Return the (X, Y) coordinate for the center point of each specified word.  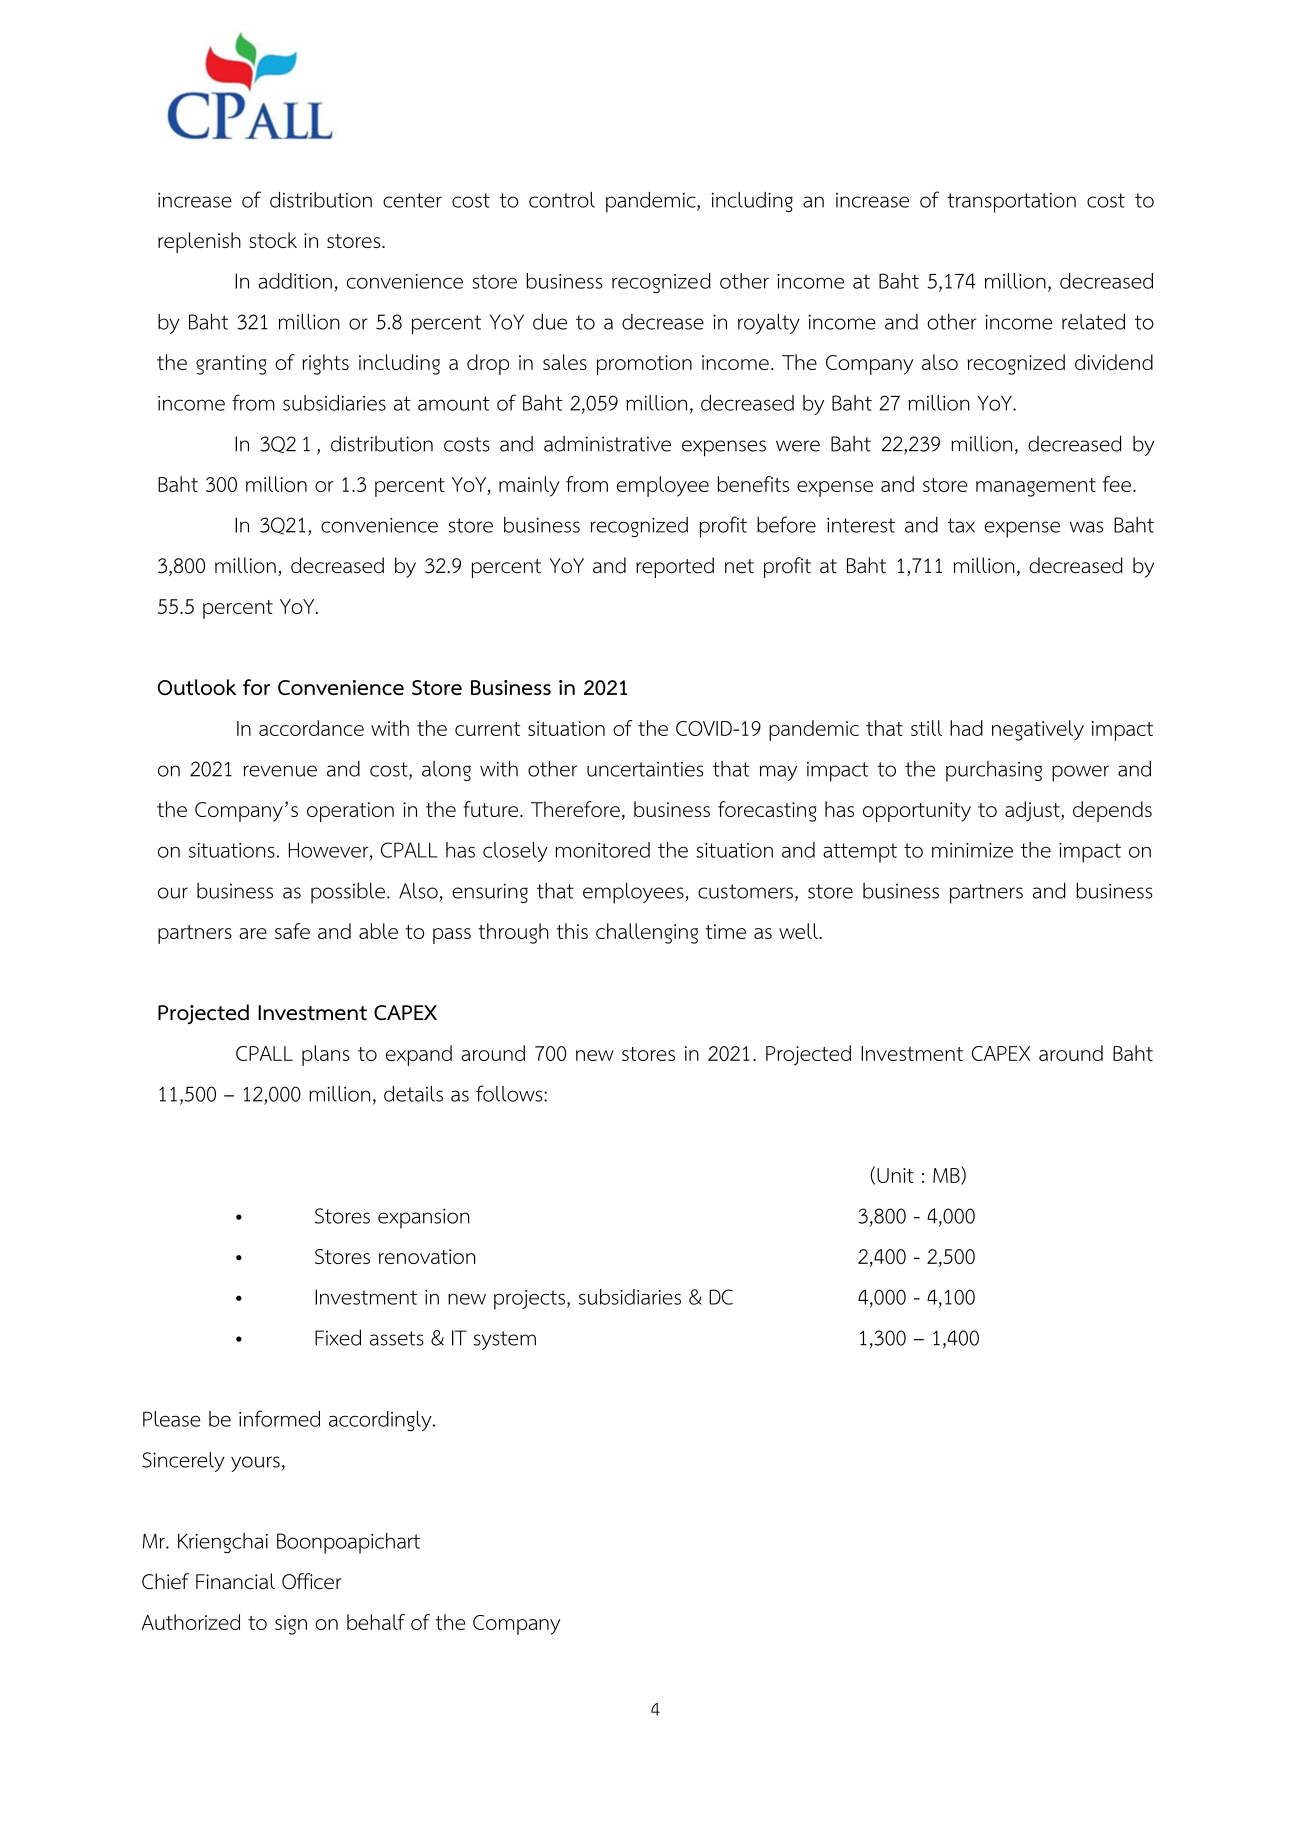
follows (510, 1093)
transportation (1011, 203)
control (562, 200)
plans (326, 1055)
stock (273, 240)
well (799, 931)
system (505, 1340)
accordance (311, 728)
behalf (376, 1622)
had (966, 728)
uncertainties (645, 769)
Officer (312, 1581)
